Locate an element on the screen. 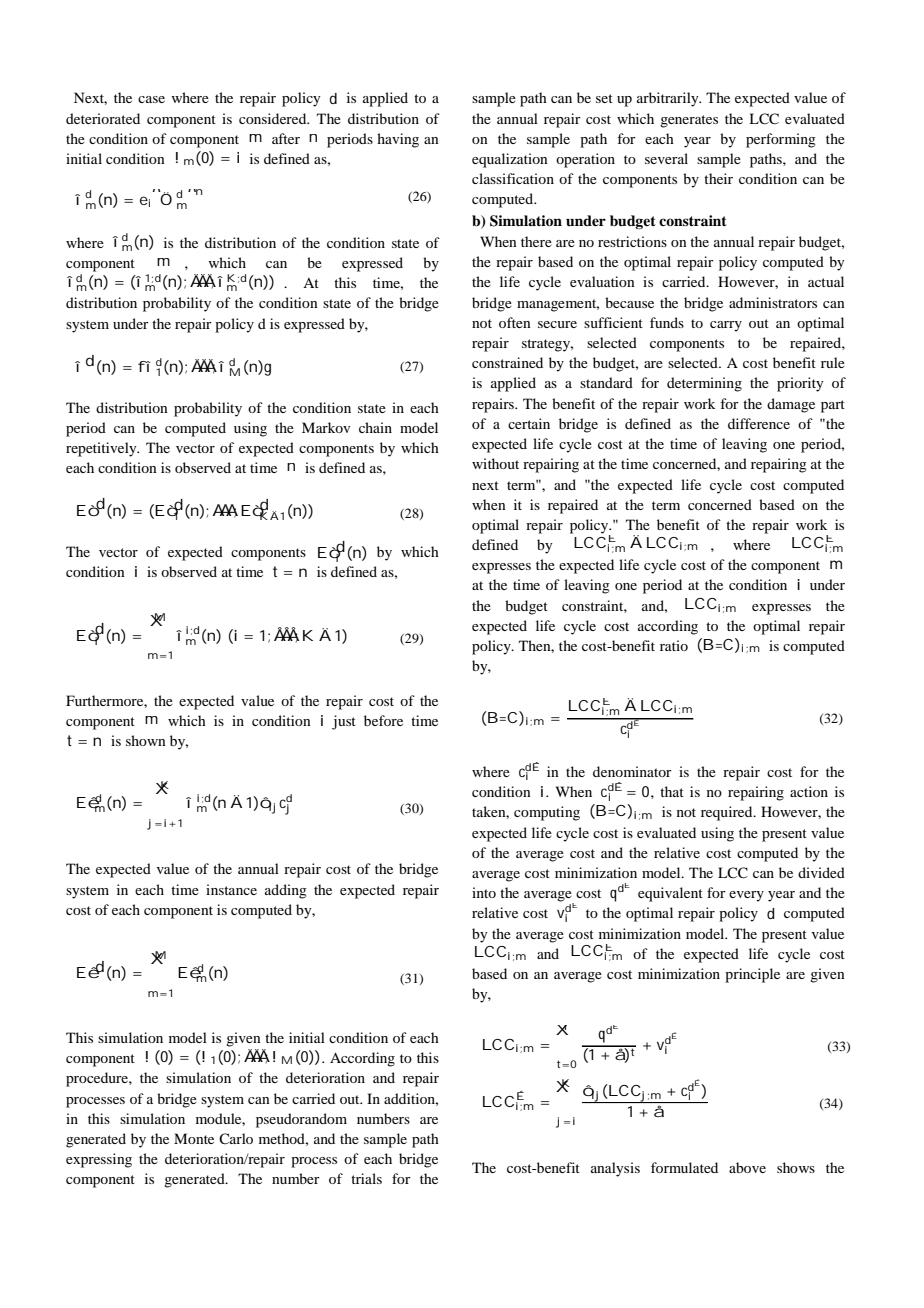  performing is located at coordinates (781, 140).
